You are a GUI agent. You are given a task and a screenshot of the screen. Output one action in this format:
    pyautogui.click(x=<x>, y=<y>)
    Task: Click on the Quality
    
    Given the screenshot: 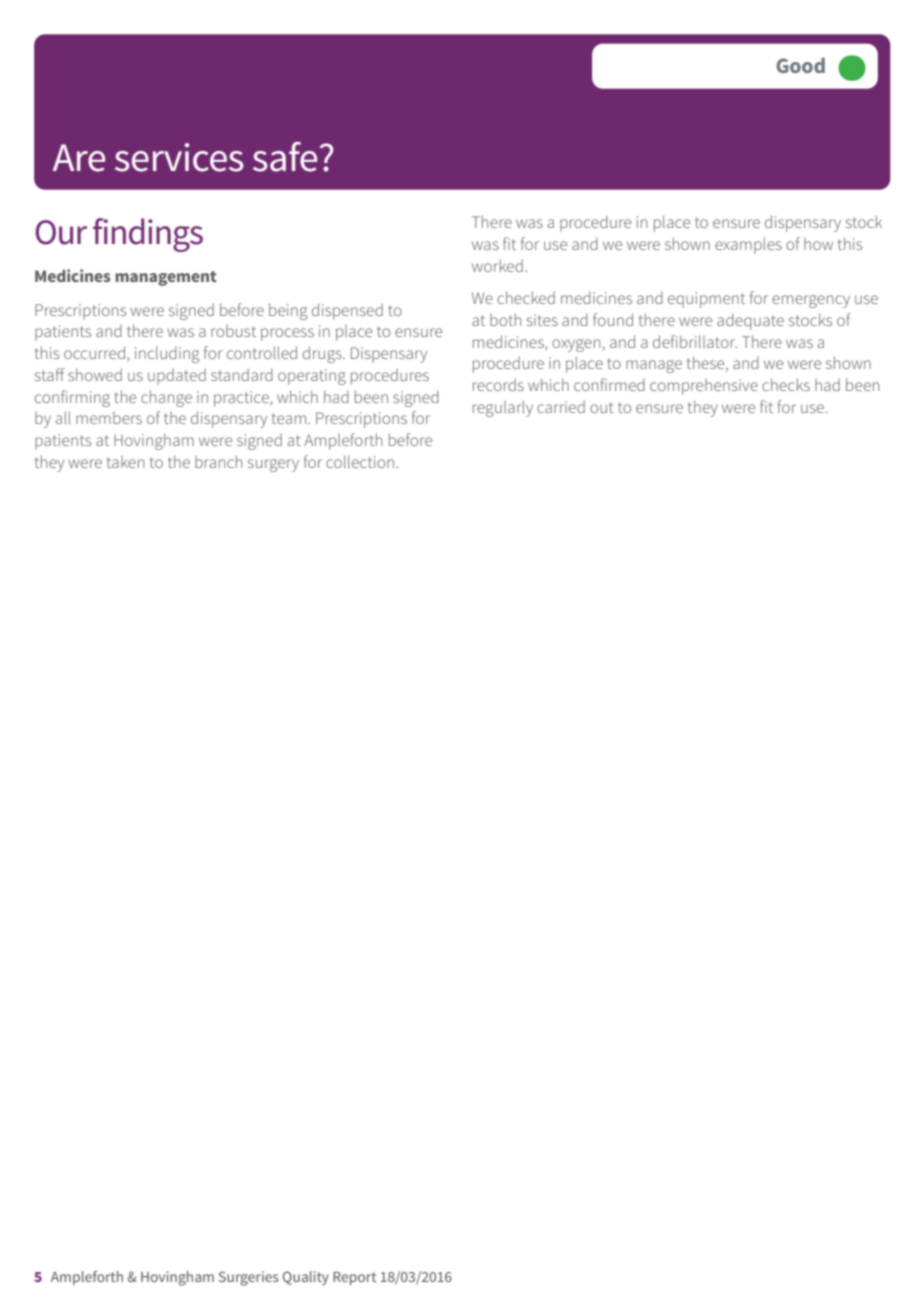 What is the action you would take?
    pyautogui.click(x=305, y=1278)
